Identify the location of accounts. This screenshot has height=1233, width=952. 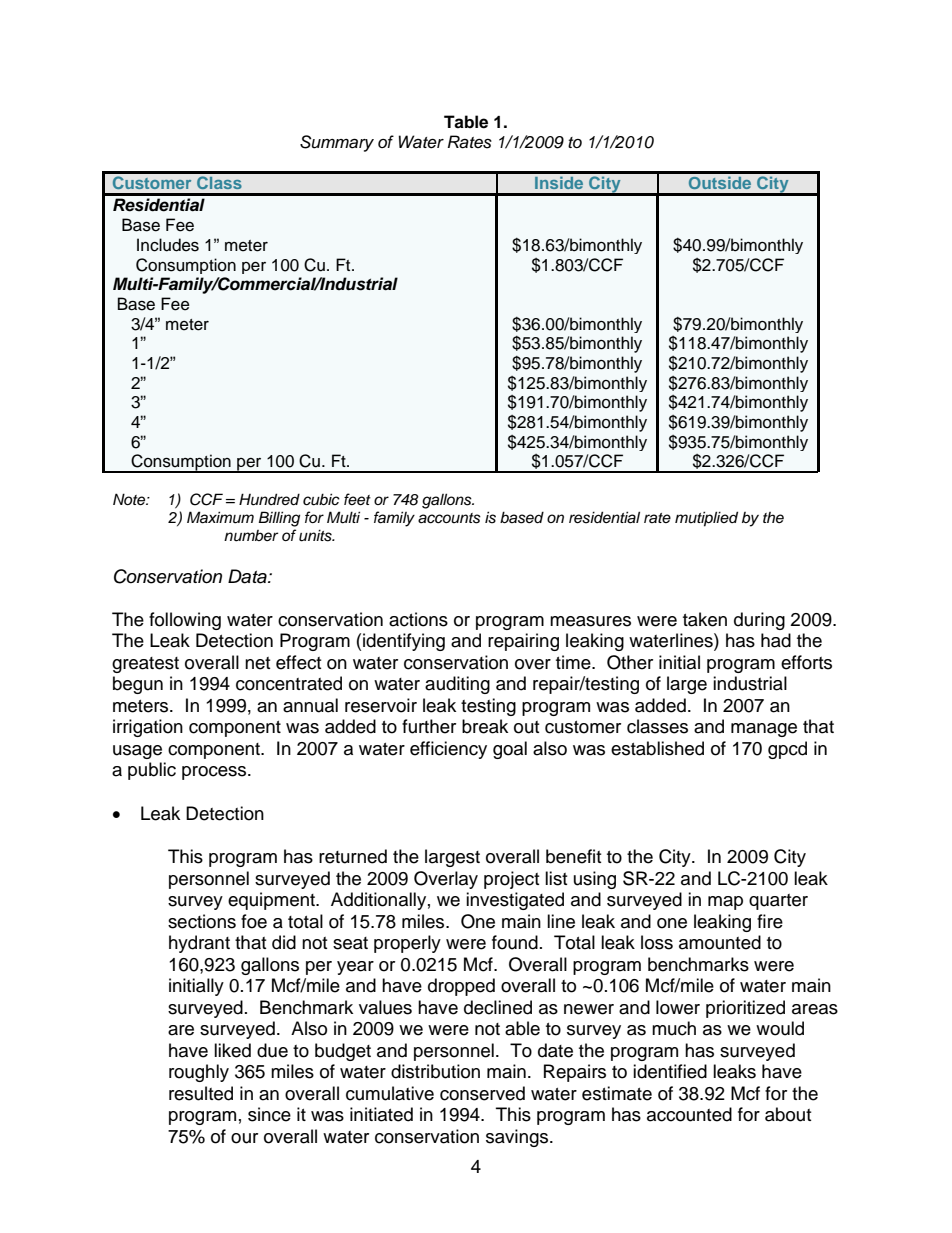
(449, 518).
